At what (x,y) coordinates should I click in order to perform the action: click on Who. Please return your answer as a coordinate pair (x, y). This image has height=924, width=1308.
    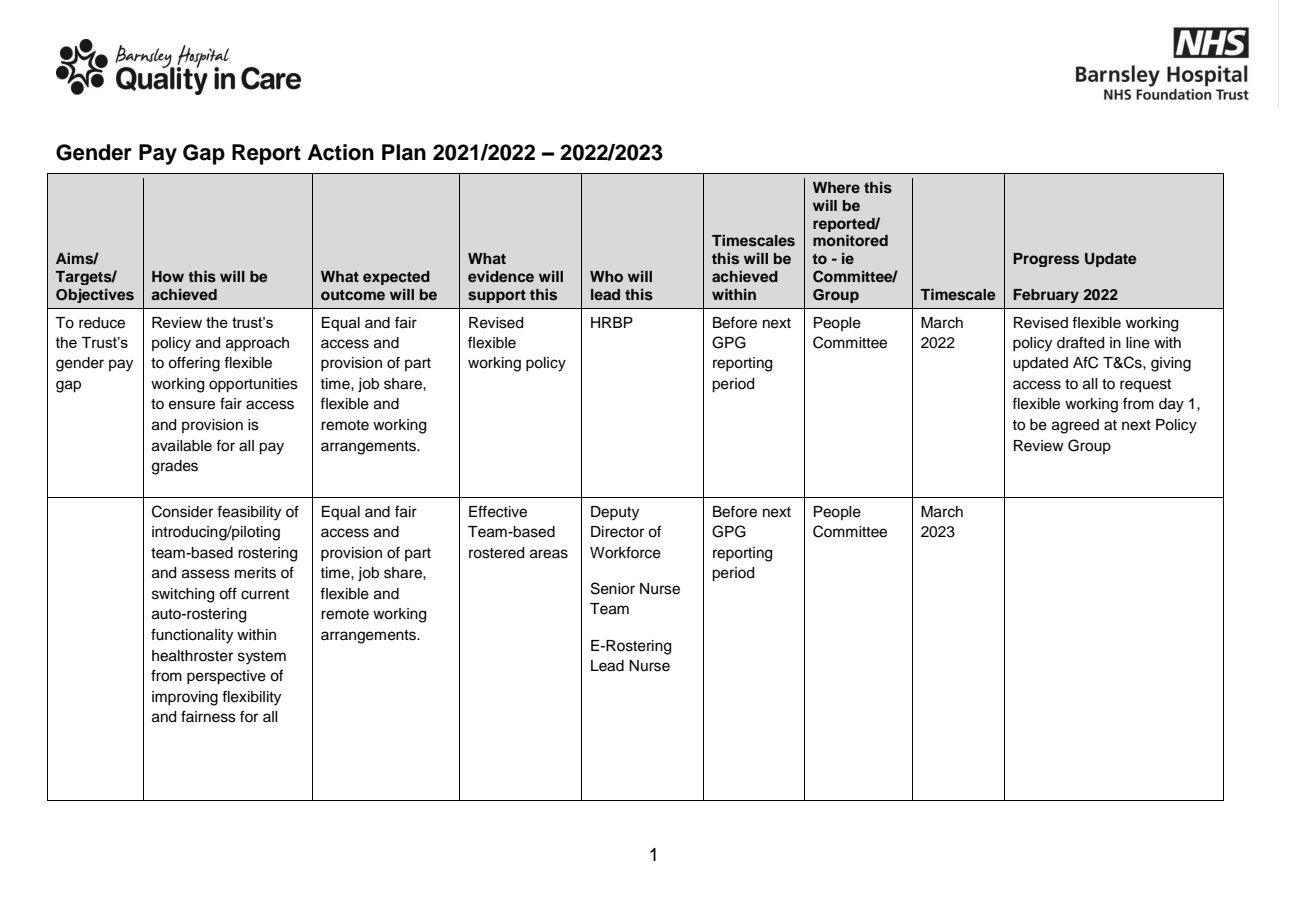
    Looking at the image, I should click on (606, 276).
